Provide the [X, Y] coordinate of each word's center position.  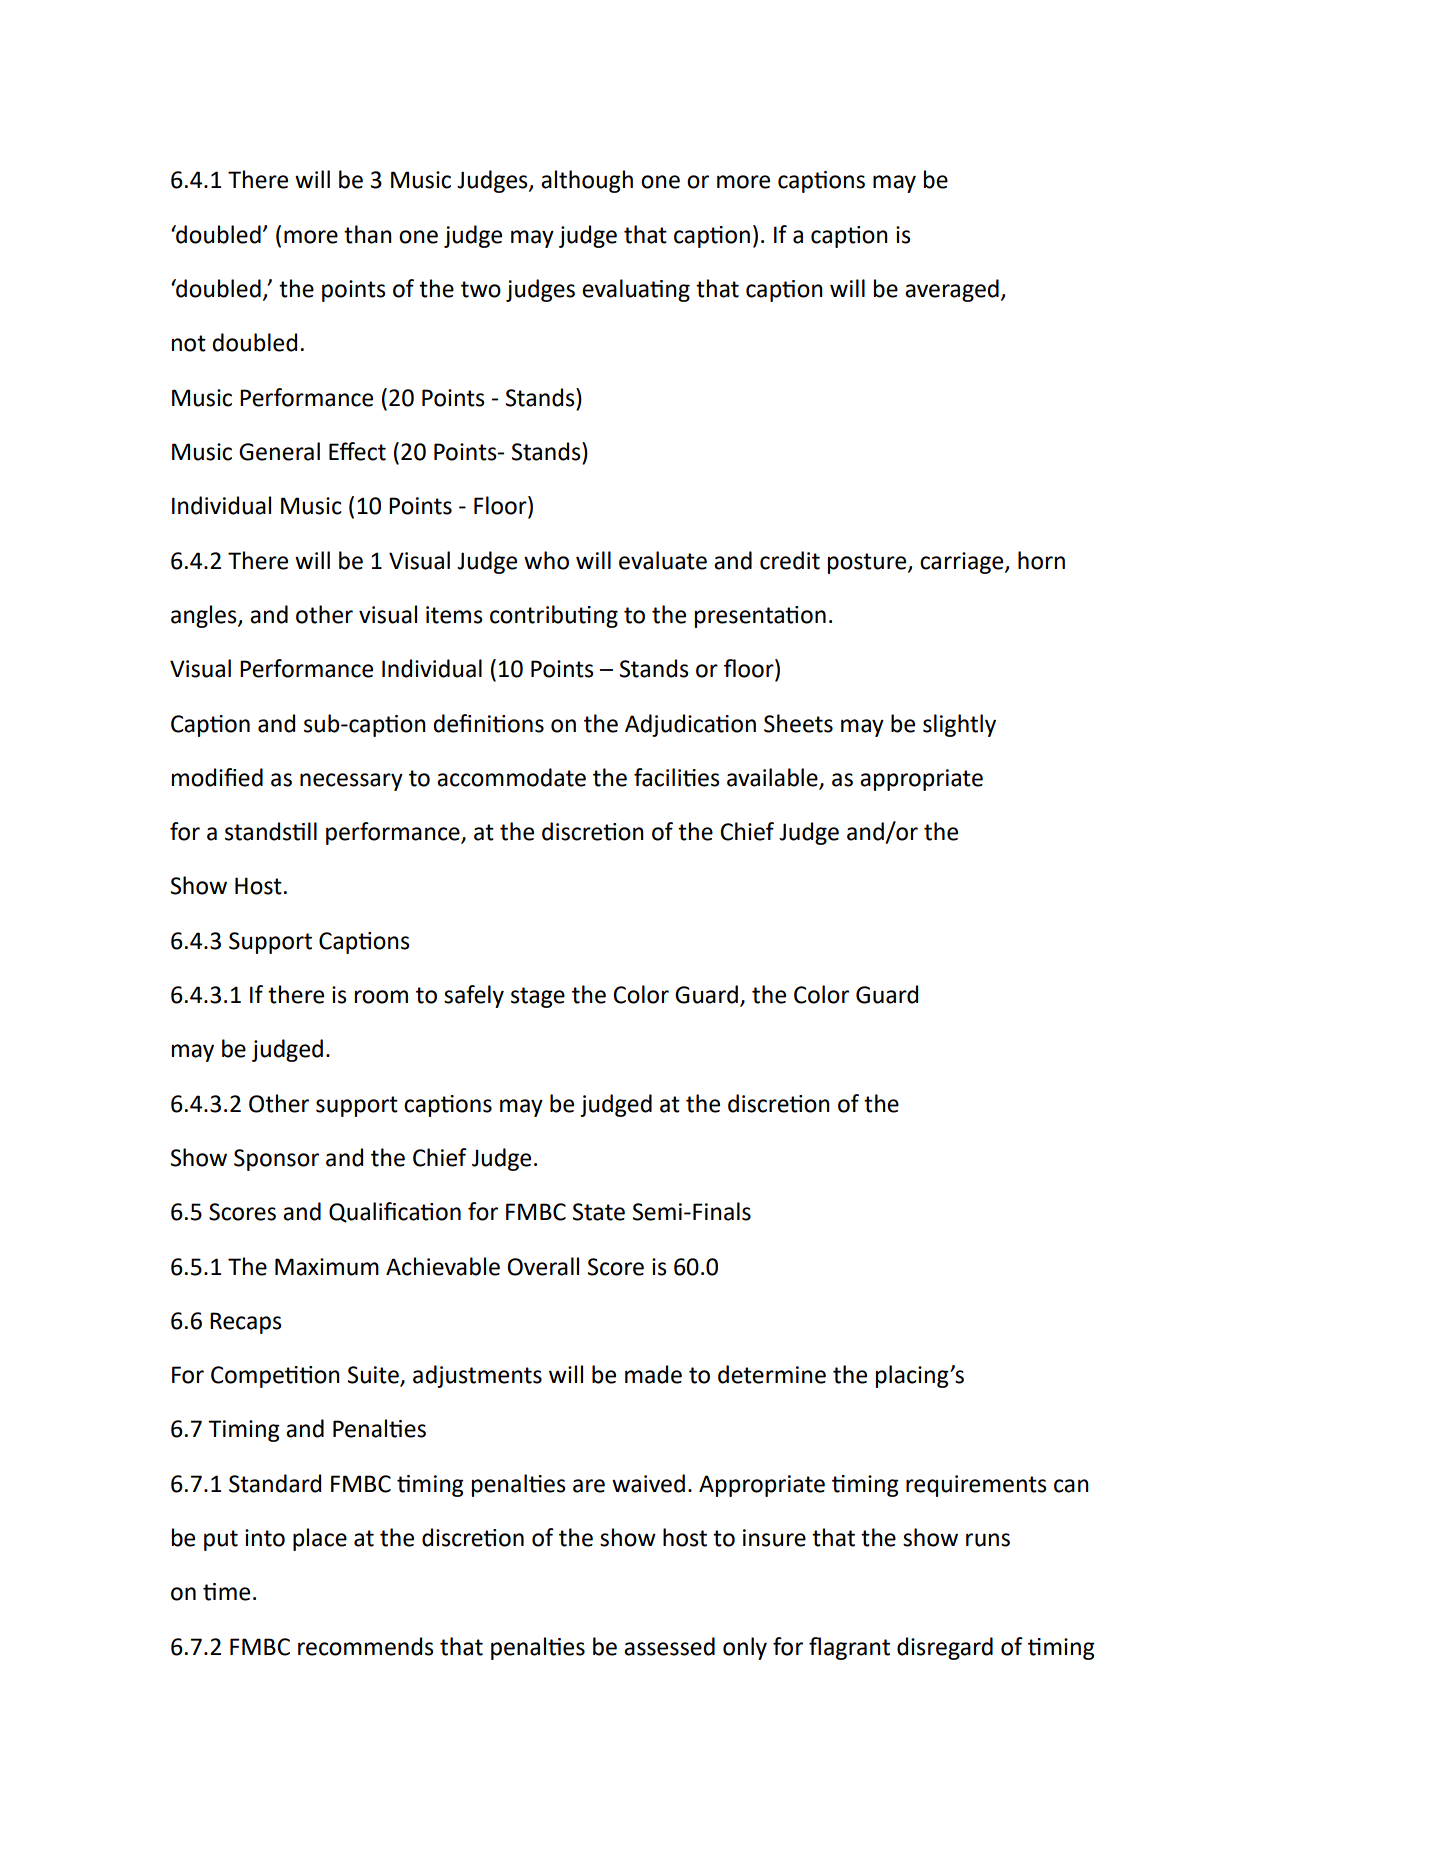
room [381, 997]
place [320, 1539]
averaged [952, 290]
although [587, 181]
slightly [959, 725]
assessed [669, 1646]
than [368, 234]
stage [538, 997]
